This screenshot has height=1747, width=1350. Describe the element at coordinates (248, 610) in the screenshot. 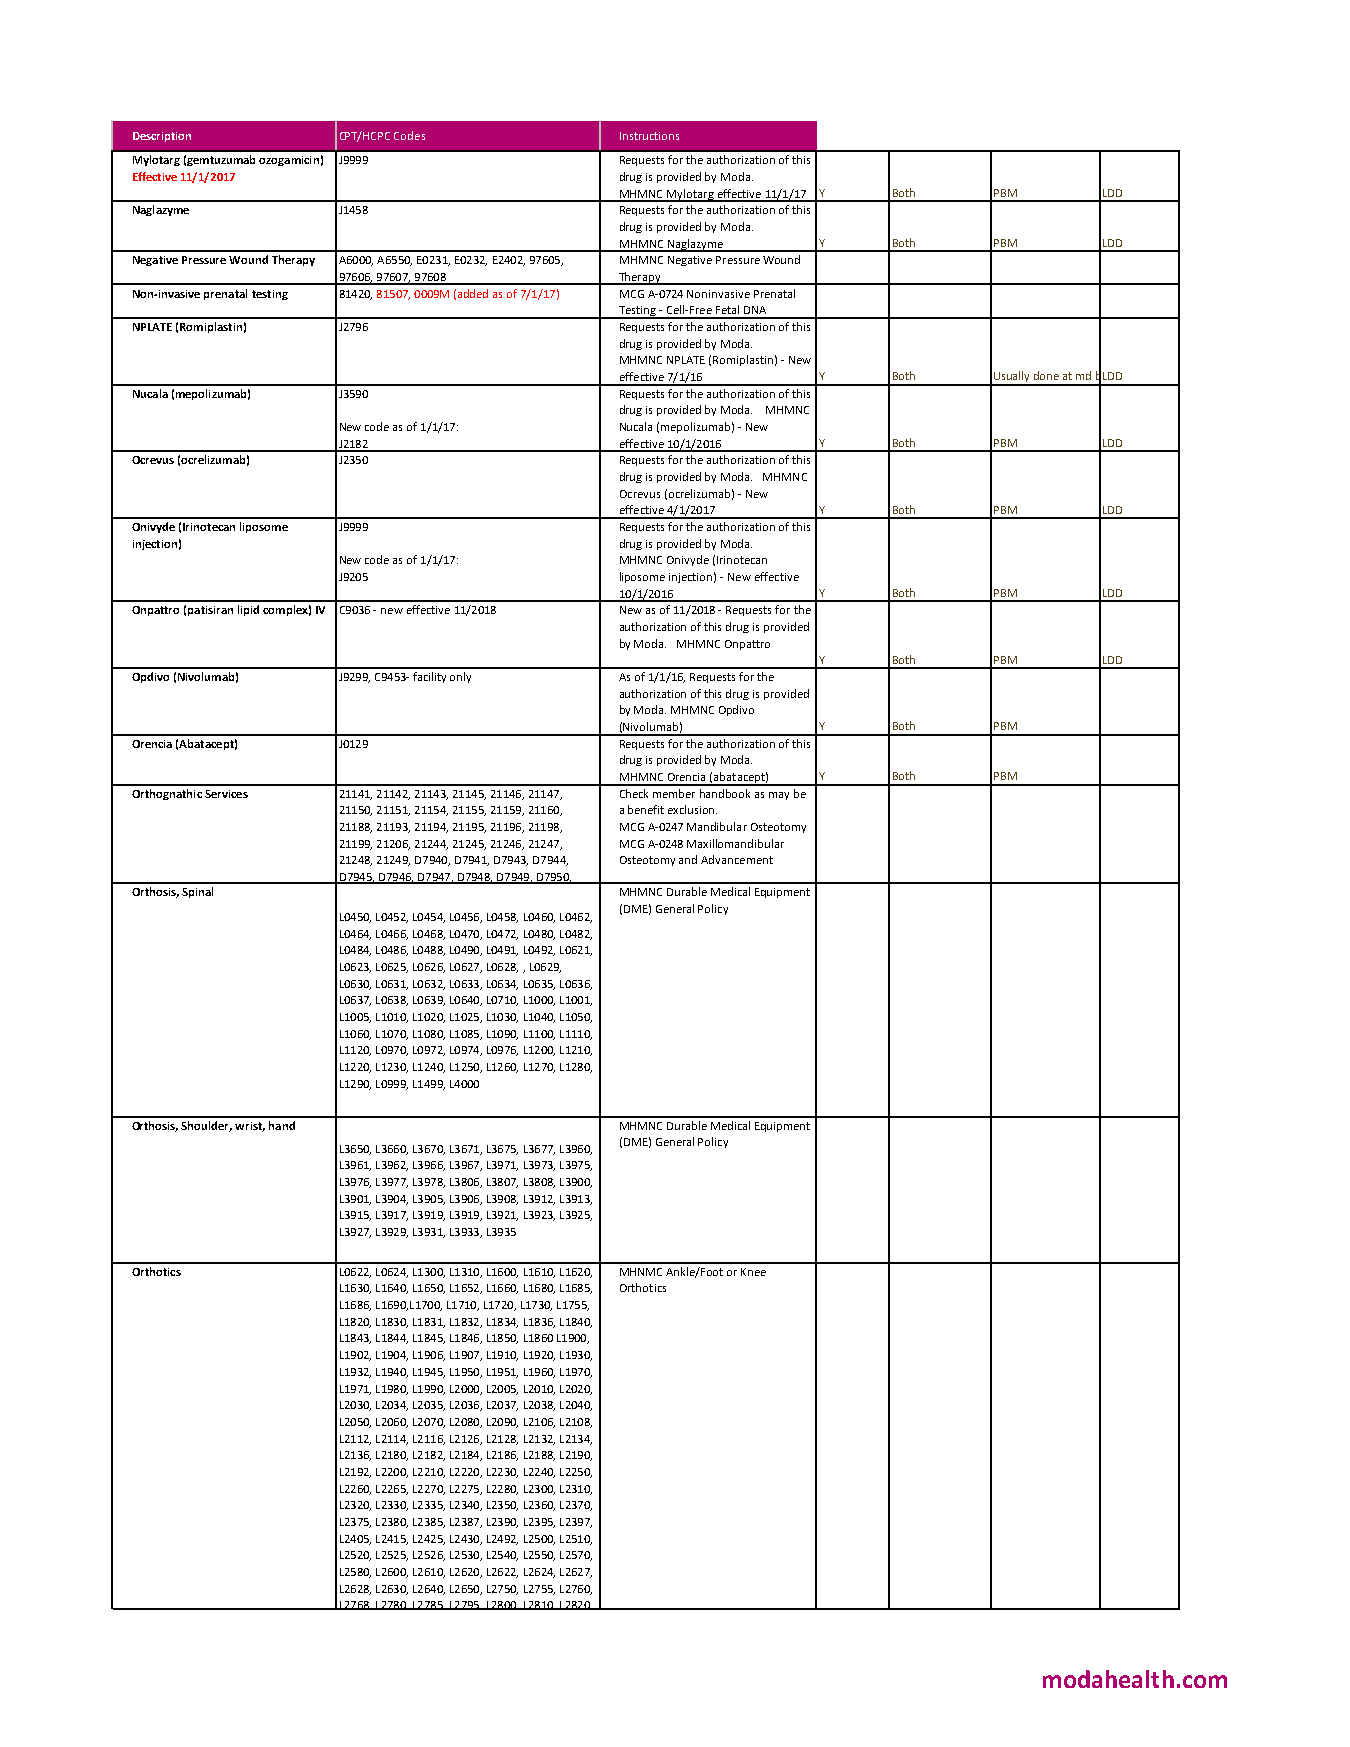

I see `lipid` at that location.
